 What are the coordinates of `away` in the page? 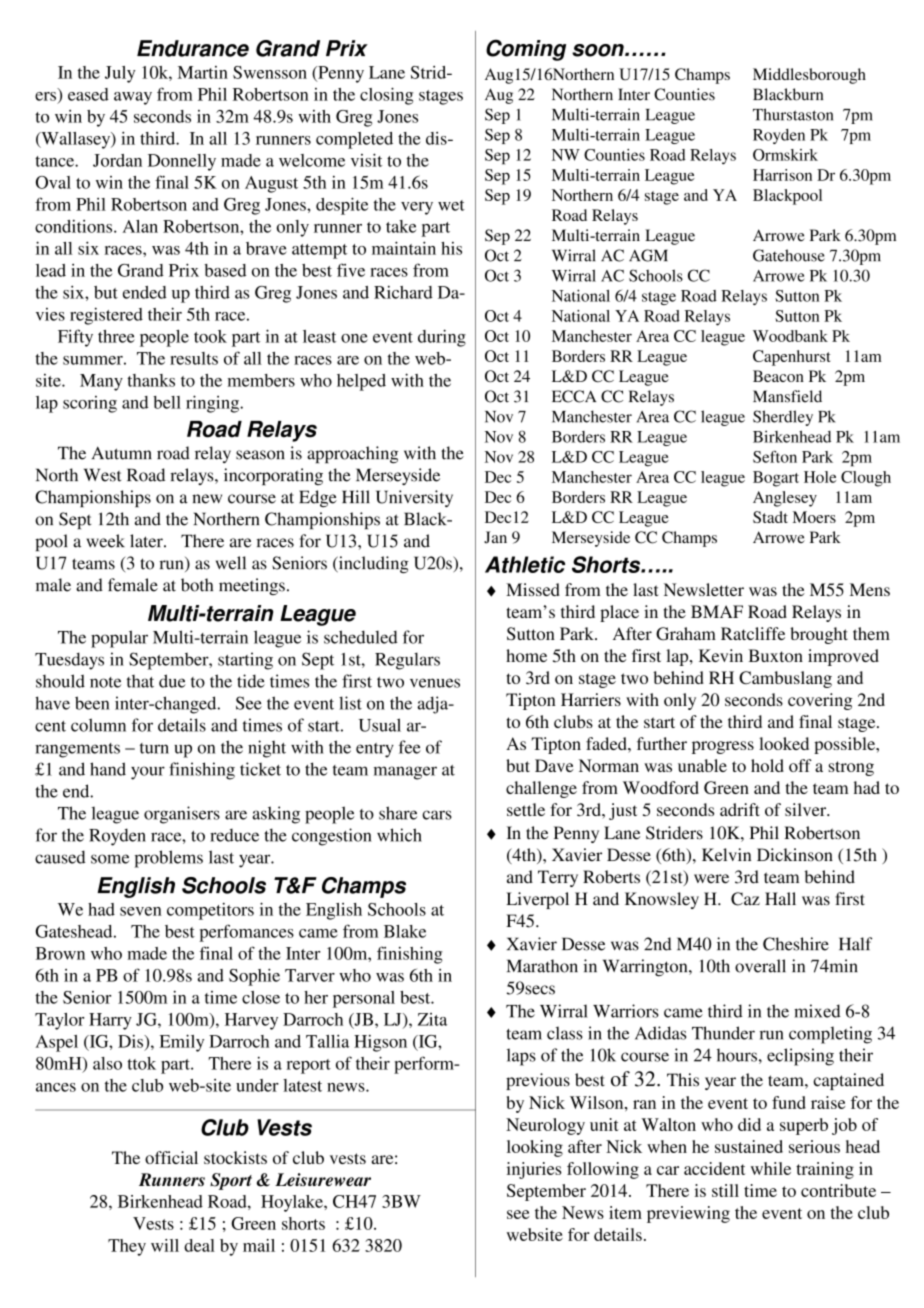 It's located at (133, 98).
